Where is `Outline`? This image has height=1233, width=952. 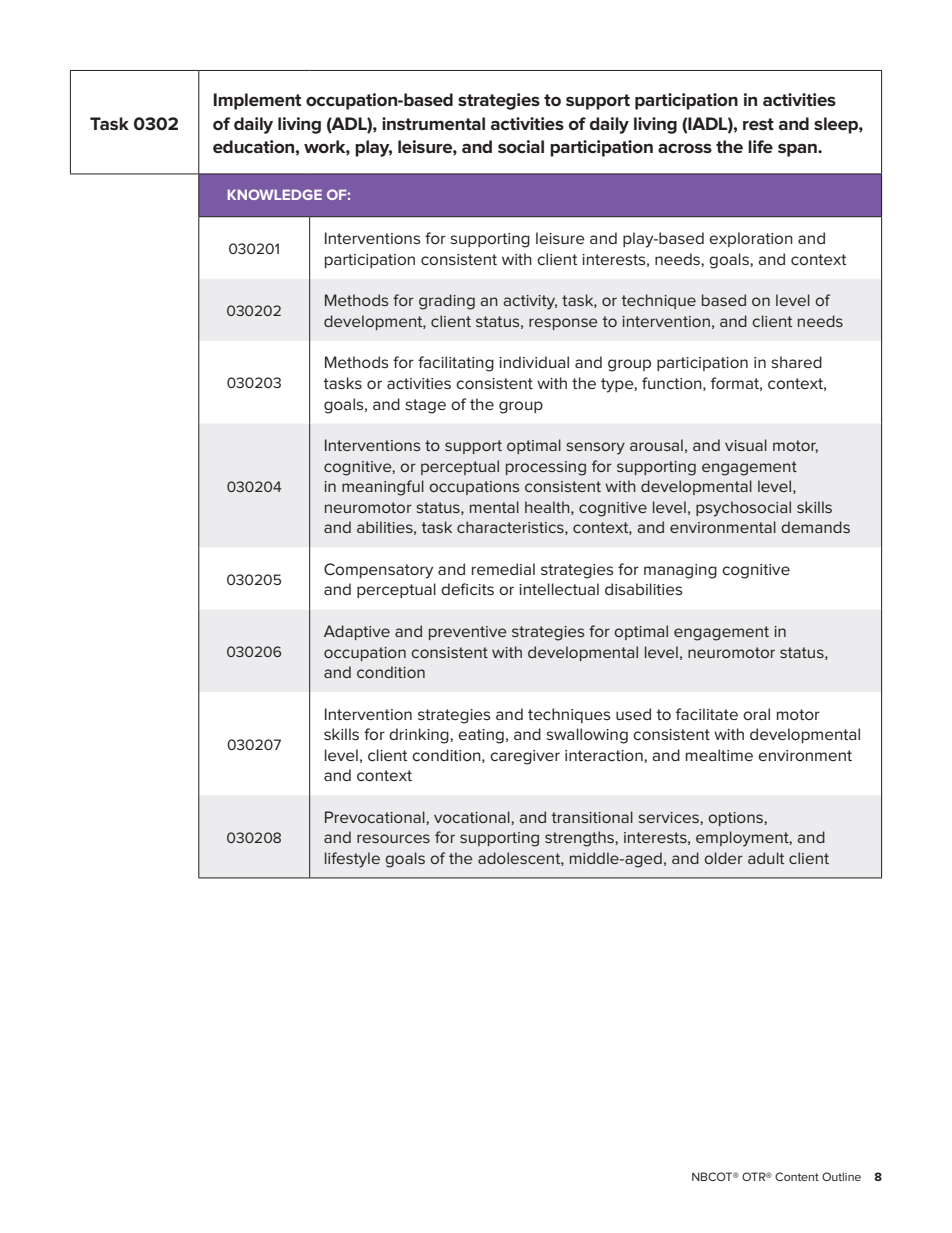 Outline is located at coordinates (841, 1176).
